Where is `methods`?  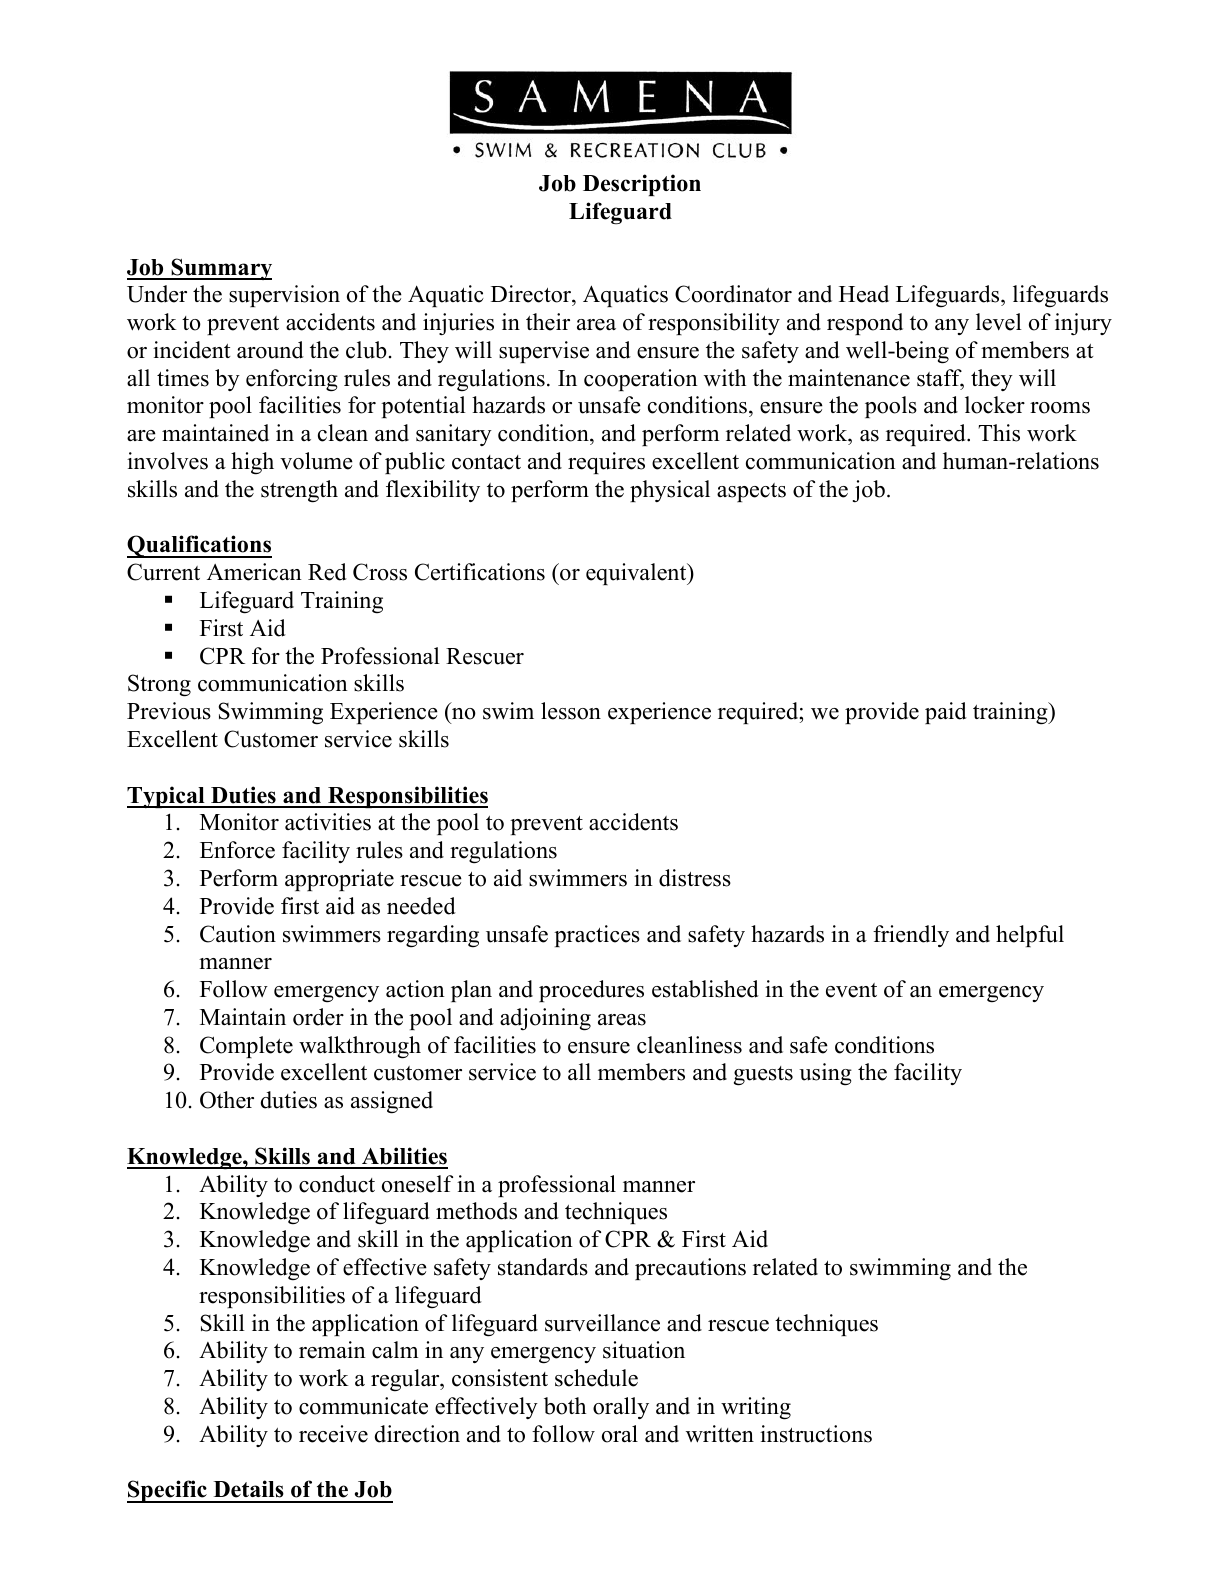 methods is located at coordinates (476, 1211).
